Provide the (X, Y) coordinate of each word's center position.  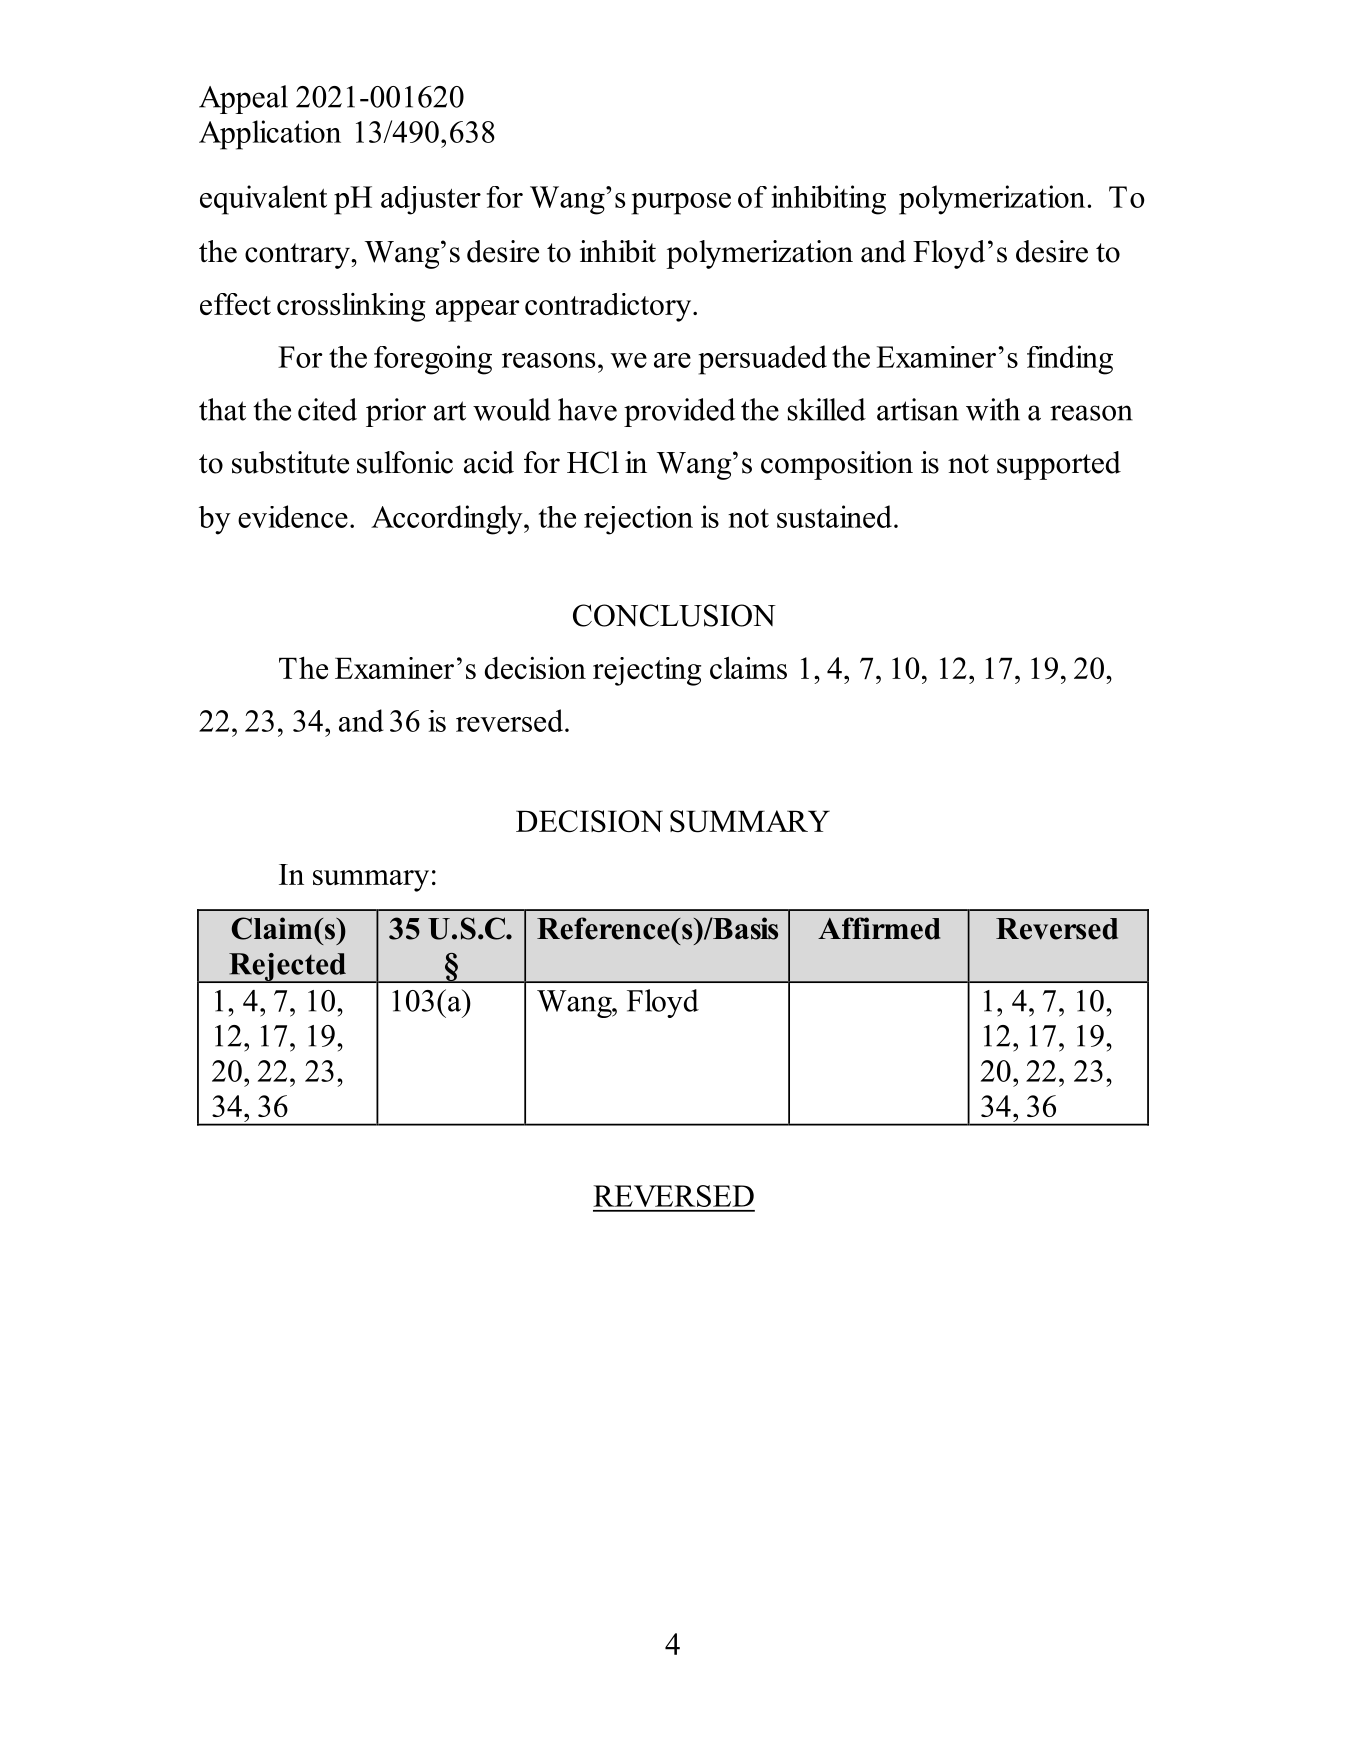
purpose (681, 204)
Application (270, 135)
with (993, 409)
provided (679, 412)
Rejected (287, 968)
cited (327, 409)
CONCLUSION (674, 615)
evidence (293, 516)
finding (1070, 360)
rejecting (647, 671)
